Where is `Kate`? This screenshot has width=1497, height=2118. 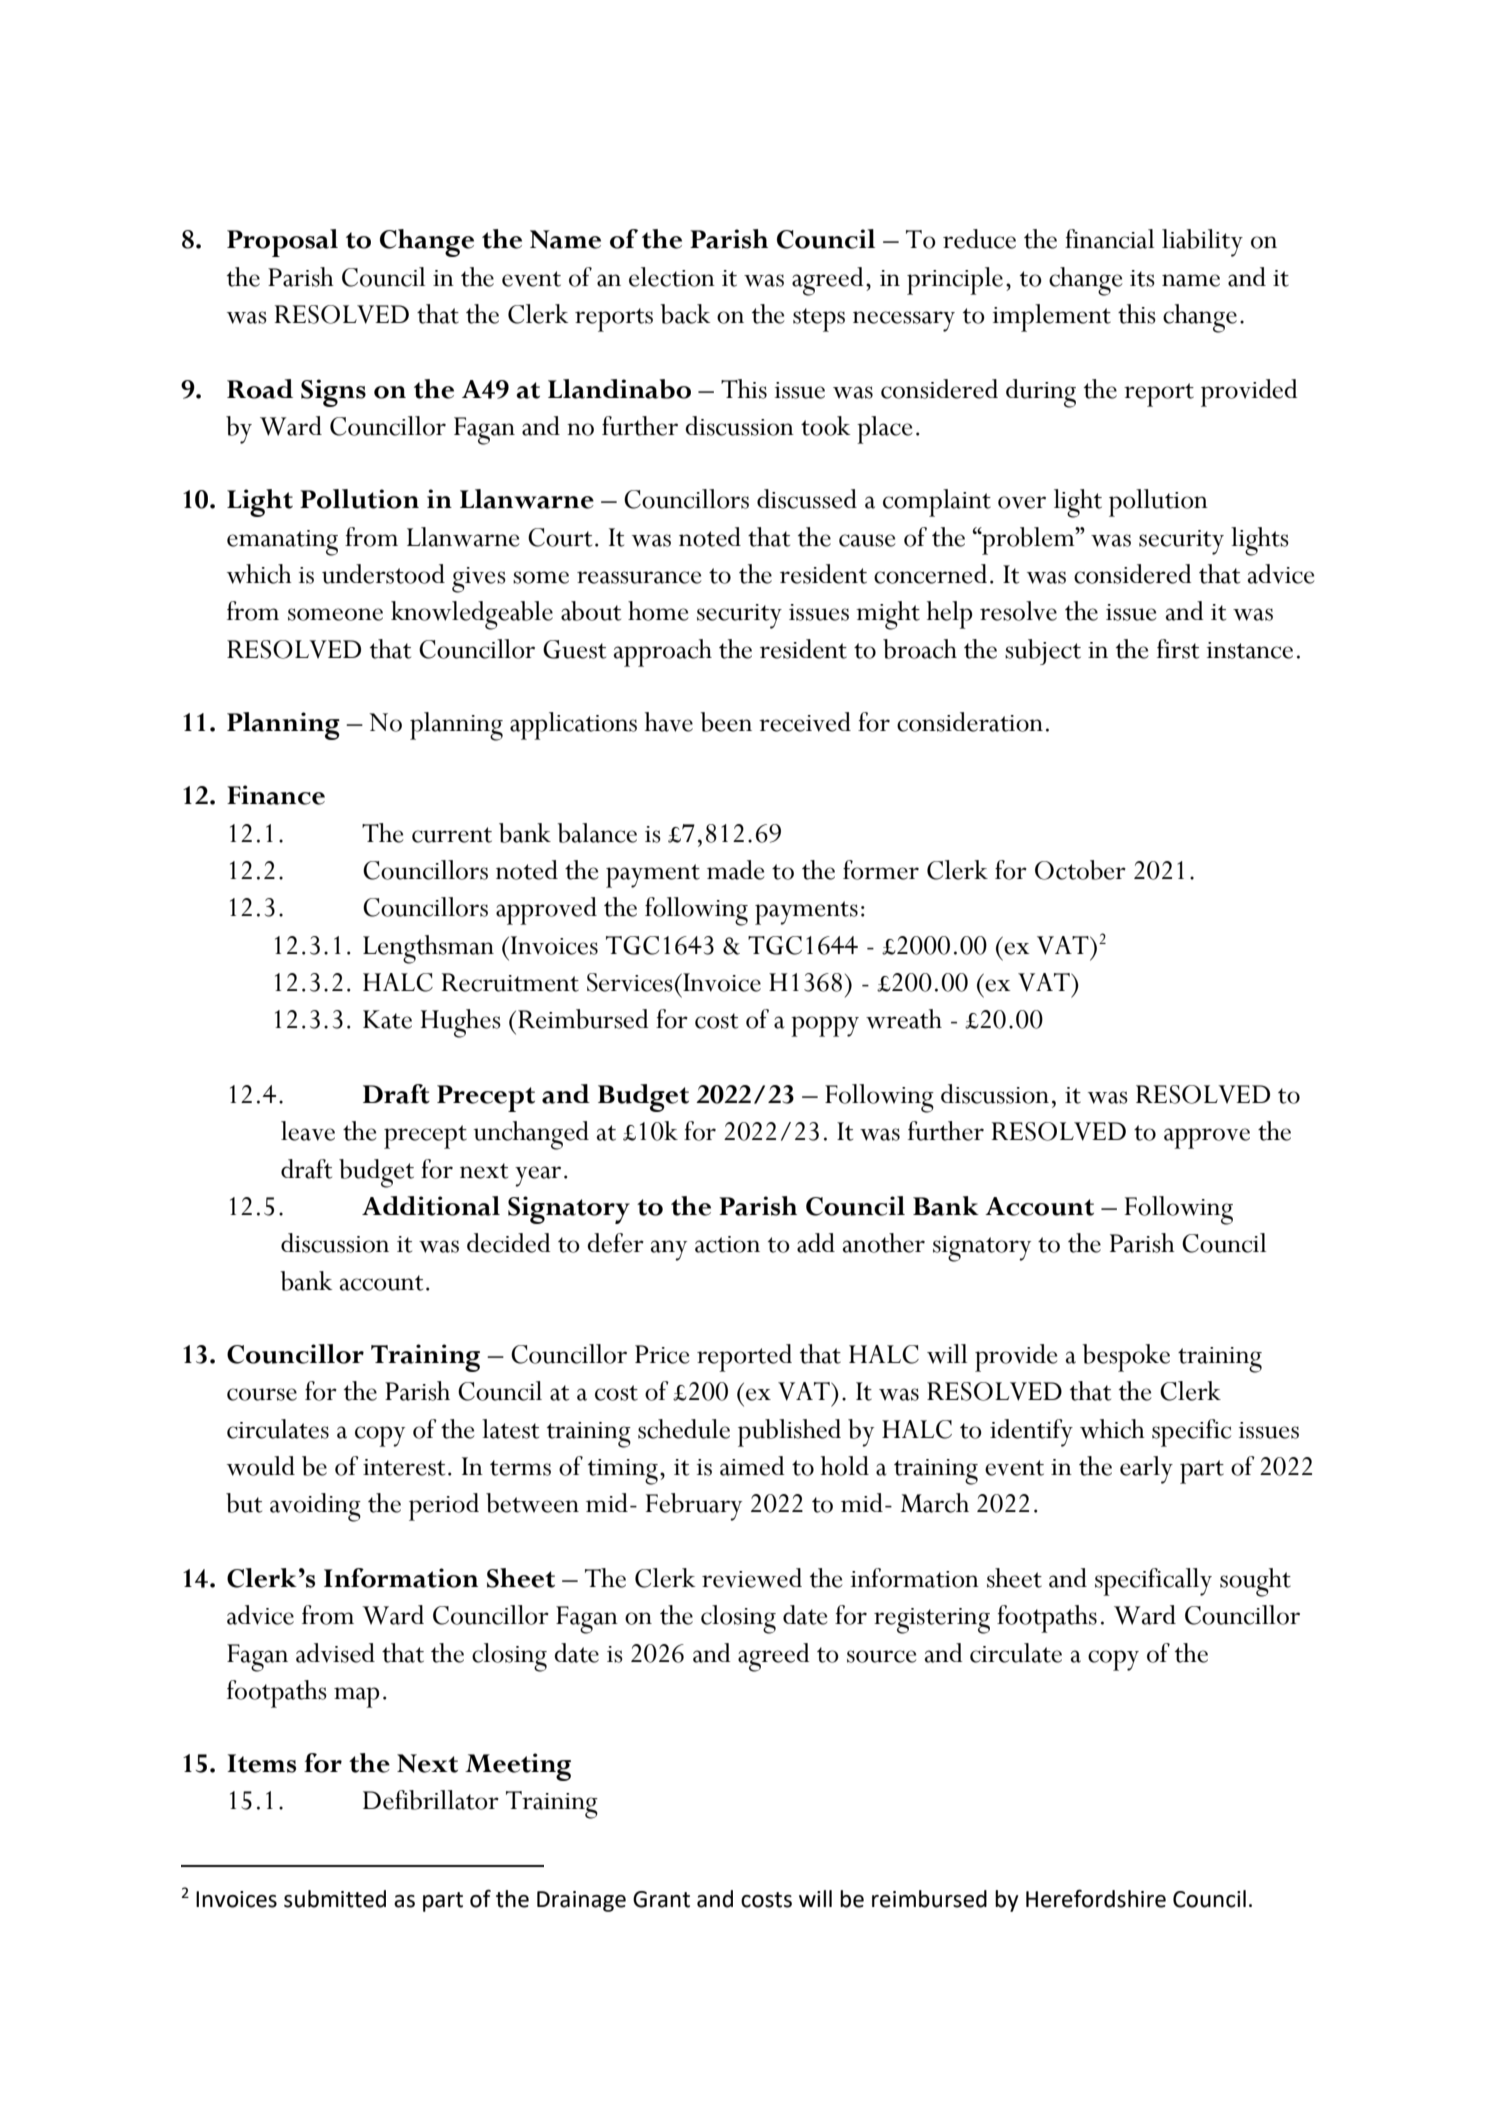
Kate is located at coordinates (387, 1019).
